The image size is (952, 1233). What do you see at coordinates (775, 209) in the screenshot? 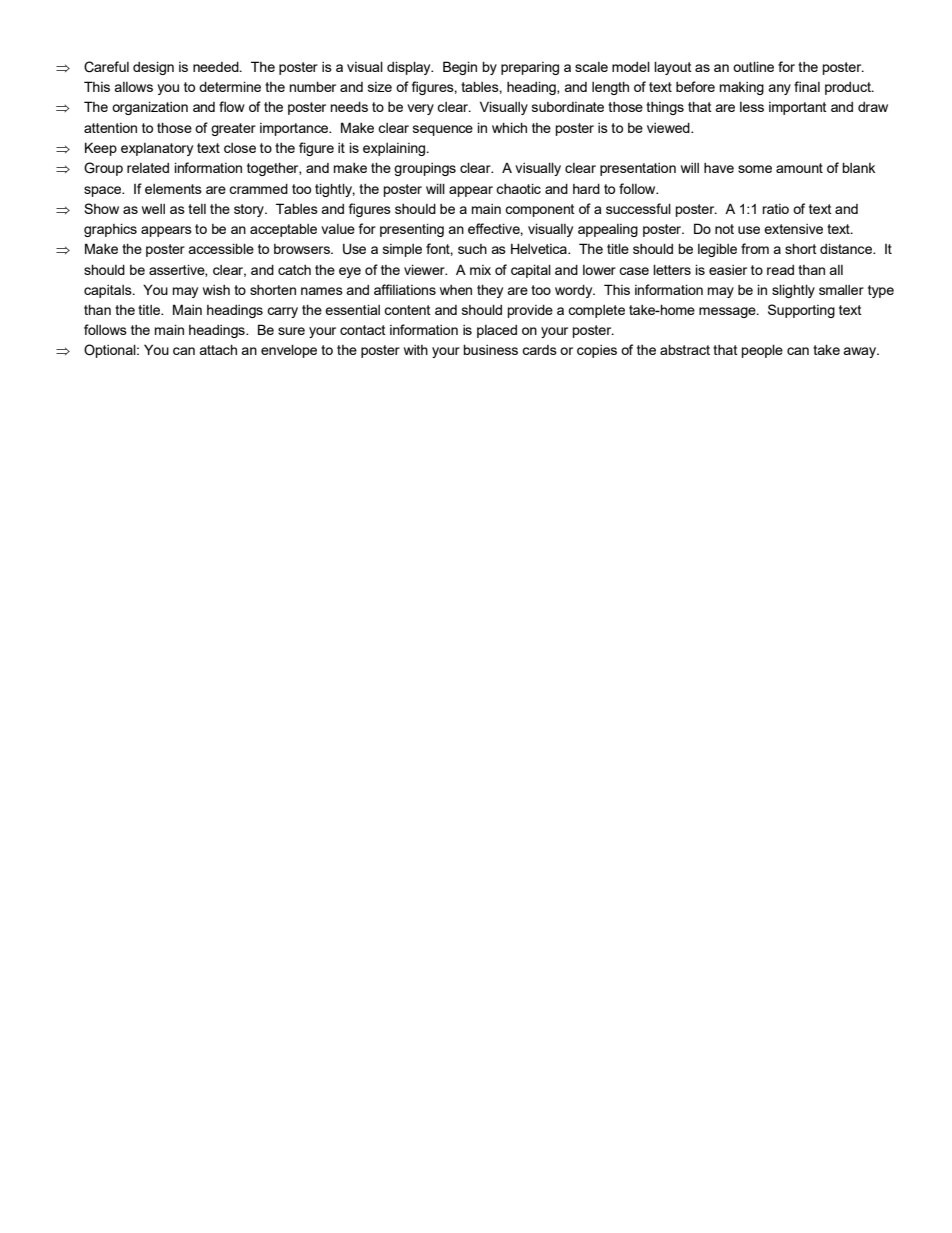
I see `ratio` at bounding box center [775, 209].
